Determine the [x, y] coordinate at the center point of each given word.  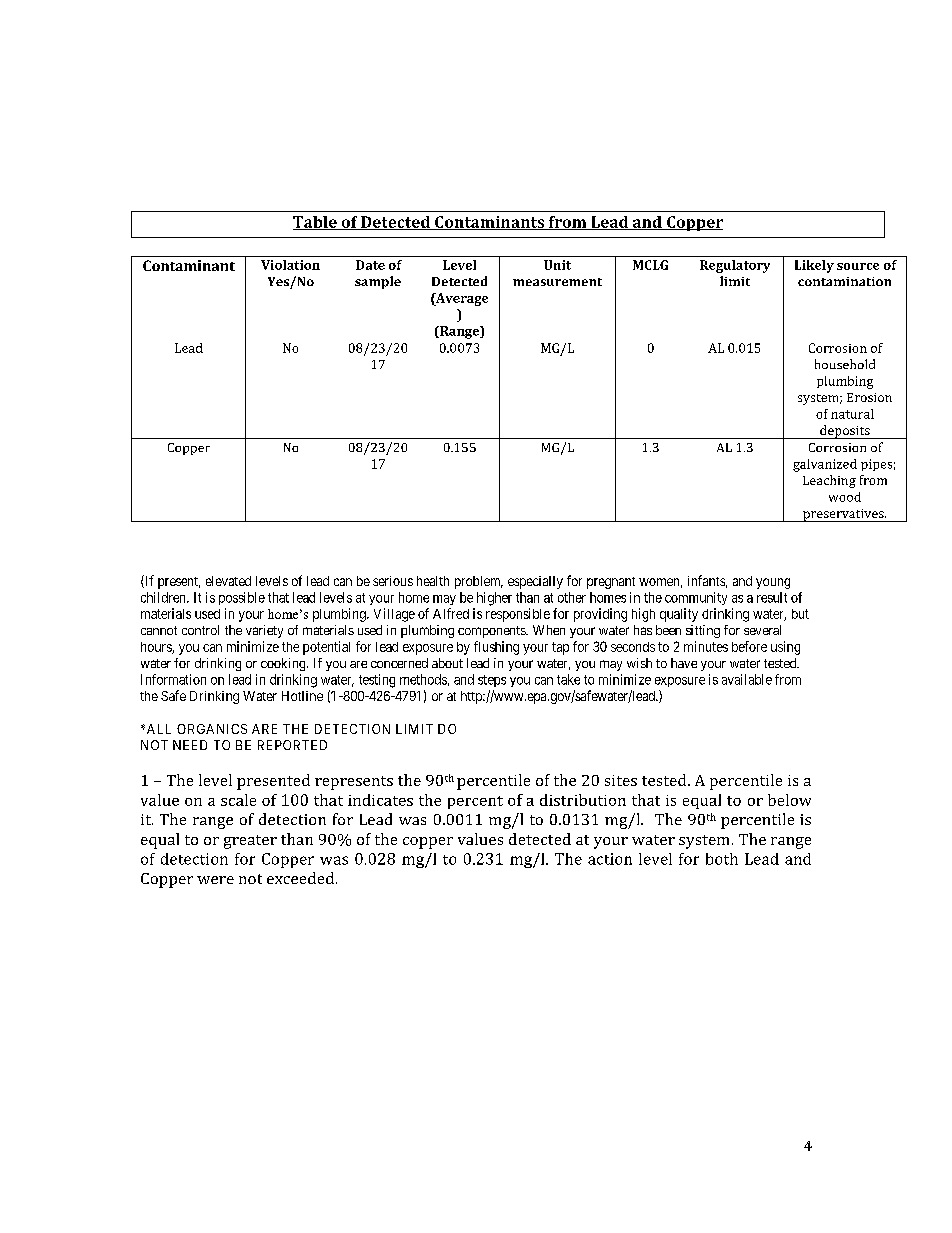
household [845, 364]
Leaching [829, 481]
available [747, 679]
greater [250, 842]
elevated [228, 581]
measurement [557, 282]
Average [461, 299]
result [772, 597]
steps [492, 681]
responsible [518, 615]
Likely [814, 266]
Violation [290, 265]
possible [242, 598]
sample [378, 282]
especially [535, 582]
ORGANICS [212, 729]
